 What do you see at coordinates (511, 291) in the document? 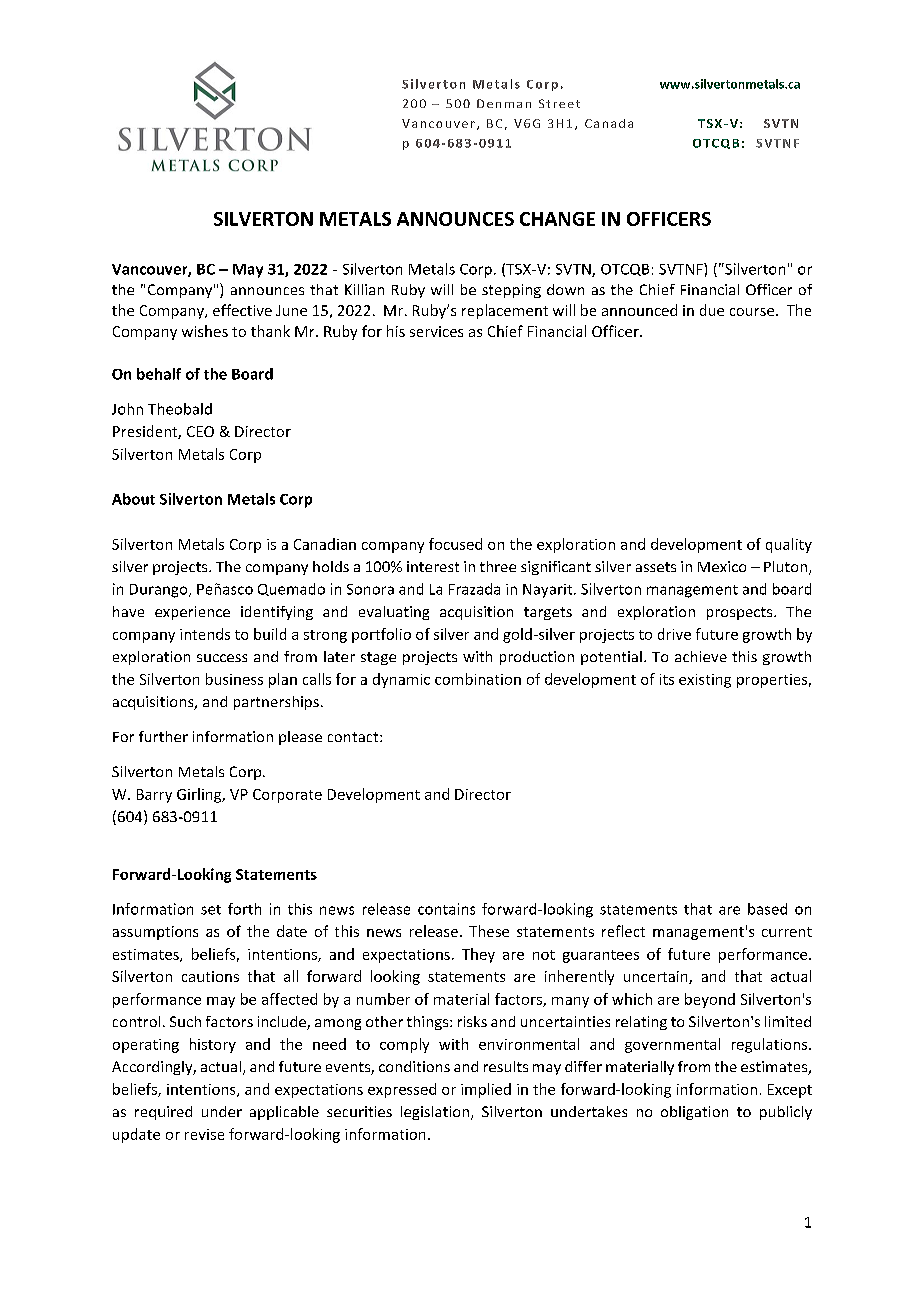
I see `stepping` at bounding box center [511, 291].
